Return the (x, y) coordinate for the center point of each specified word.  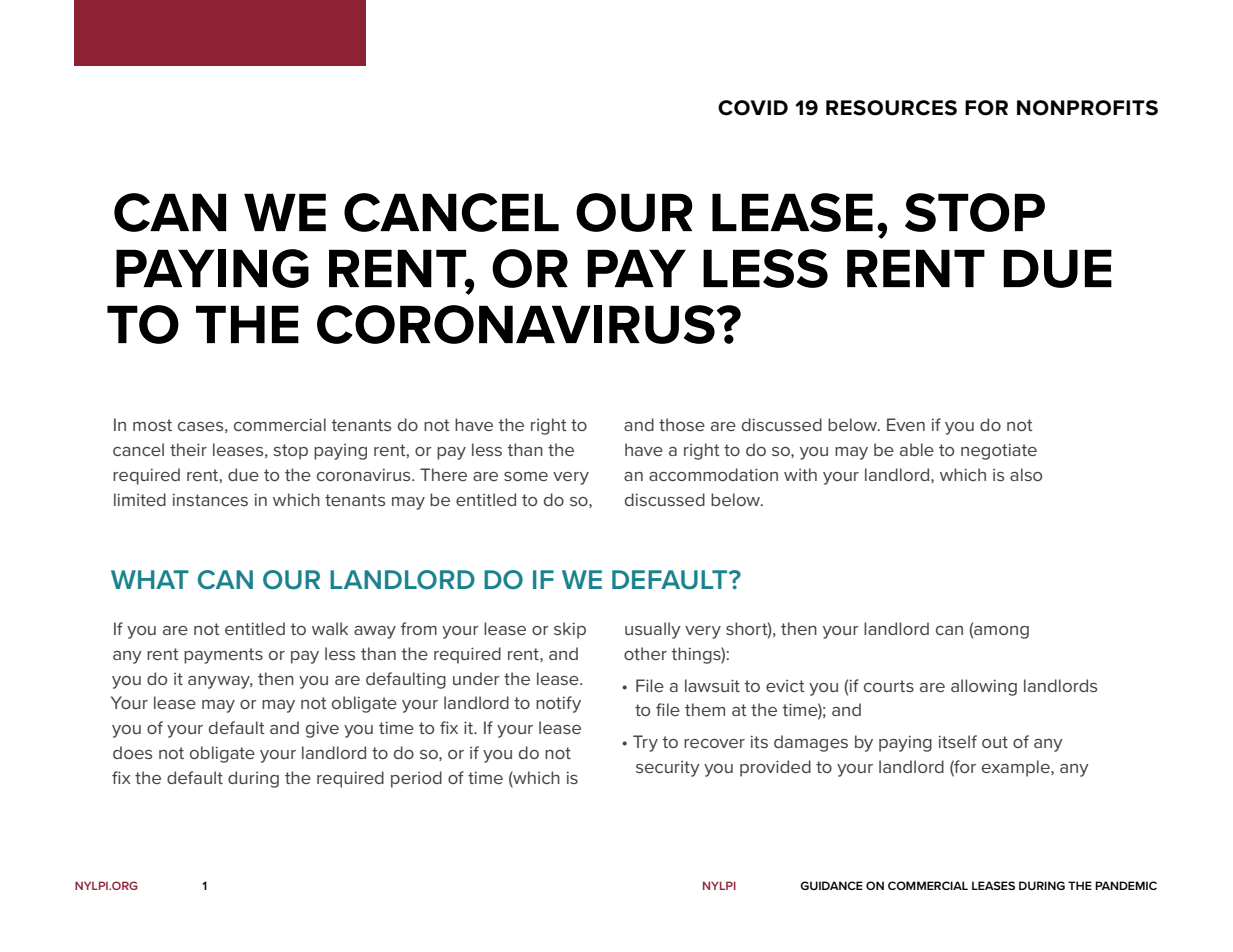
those (682, 424)
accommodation (713, 474)
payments (223, 656)
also (1026, 474)
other (645, 653)
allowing (984, 687)
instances (210, 499)
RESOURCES (891, 108)
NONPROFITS (1087, 108)
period (416, 779)
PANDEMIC (1126, 885)
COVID (753, 108)
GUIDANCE (831, 885)
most (152, 425)
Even (906, 424)
